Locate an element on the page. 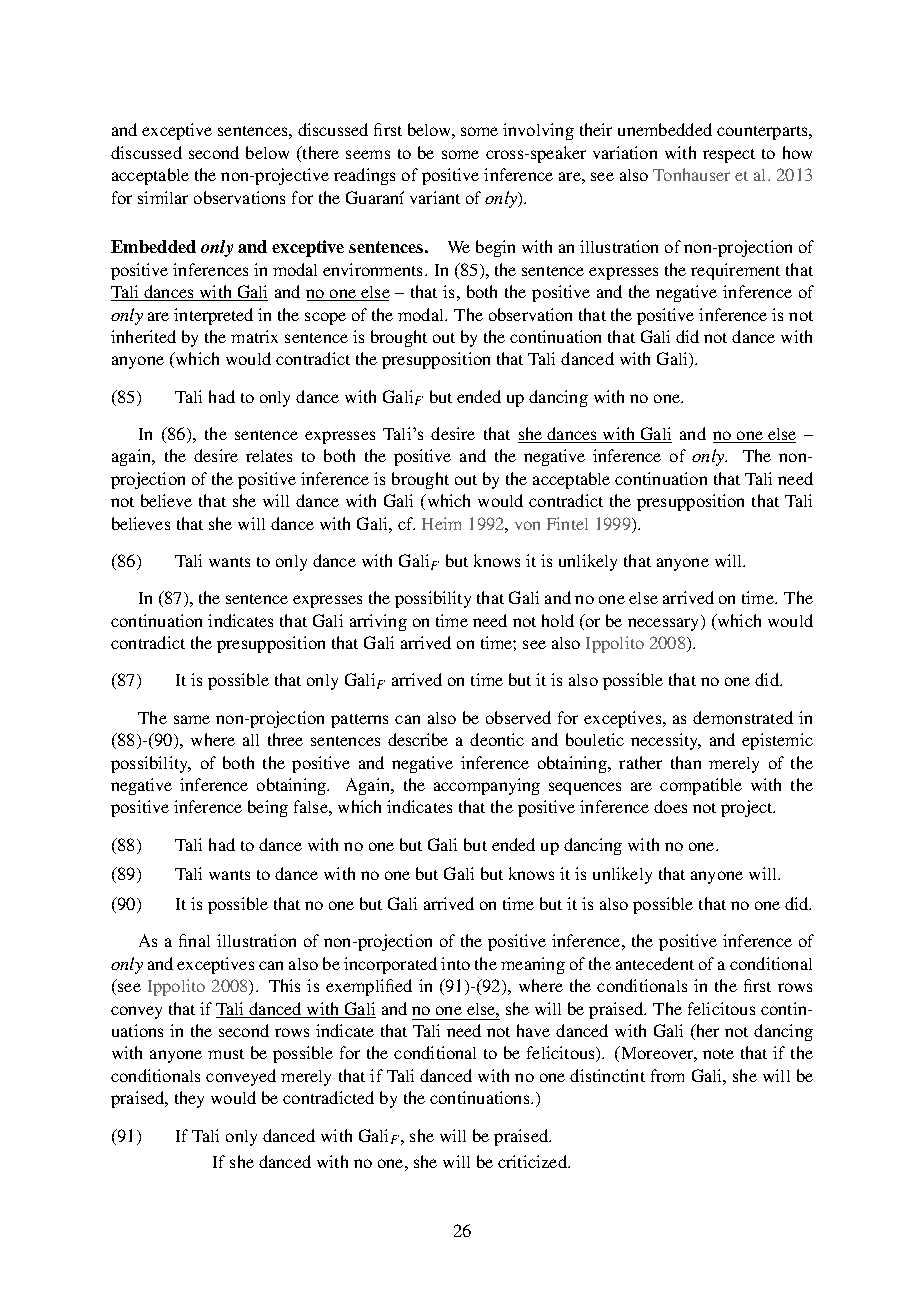 This document has height=1308, width=924. criticized is located at coordinates (533, 1161).
